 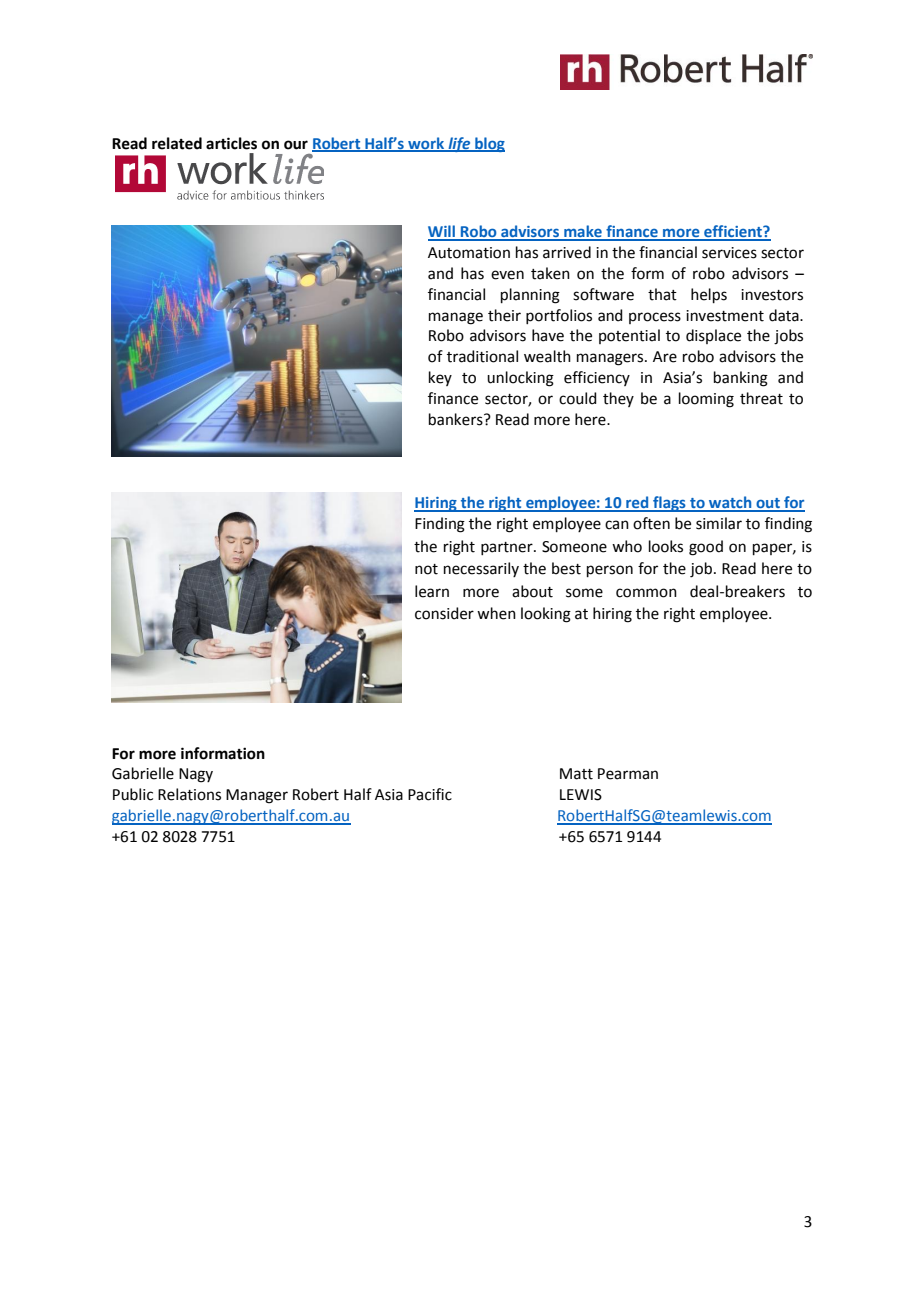 I want to click on articles, so click(x=231, y=143).
